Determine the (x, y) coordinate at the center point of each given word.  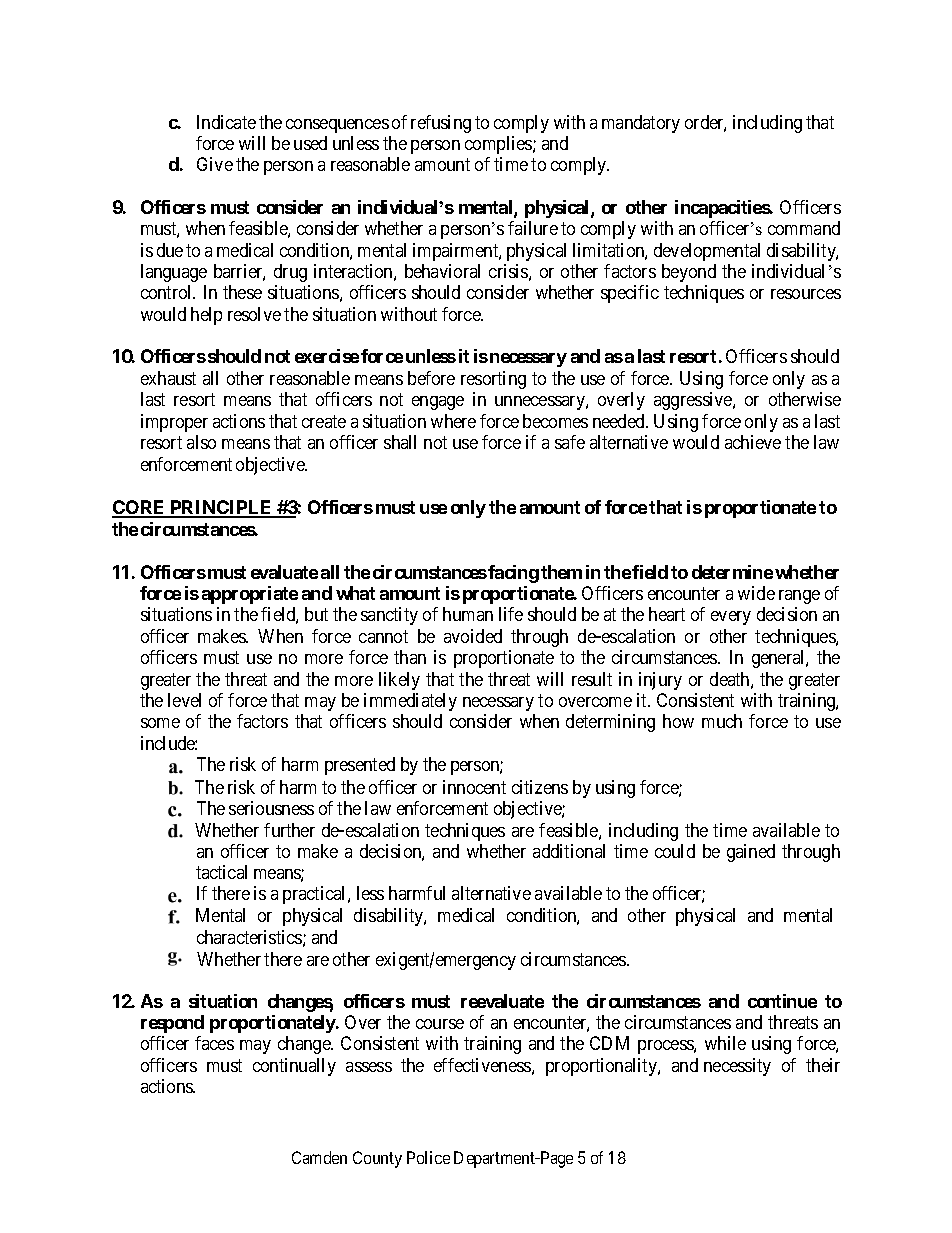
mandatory (641, 124)
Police (428, 1157)
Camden (319, 1157)
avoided (473, 636)
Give (215, 164)
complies (499, 145)
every (731, 618)
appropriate (250, 595)
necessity (737, 1067)
